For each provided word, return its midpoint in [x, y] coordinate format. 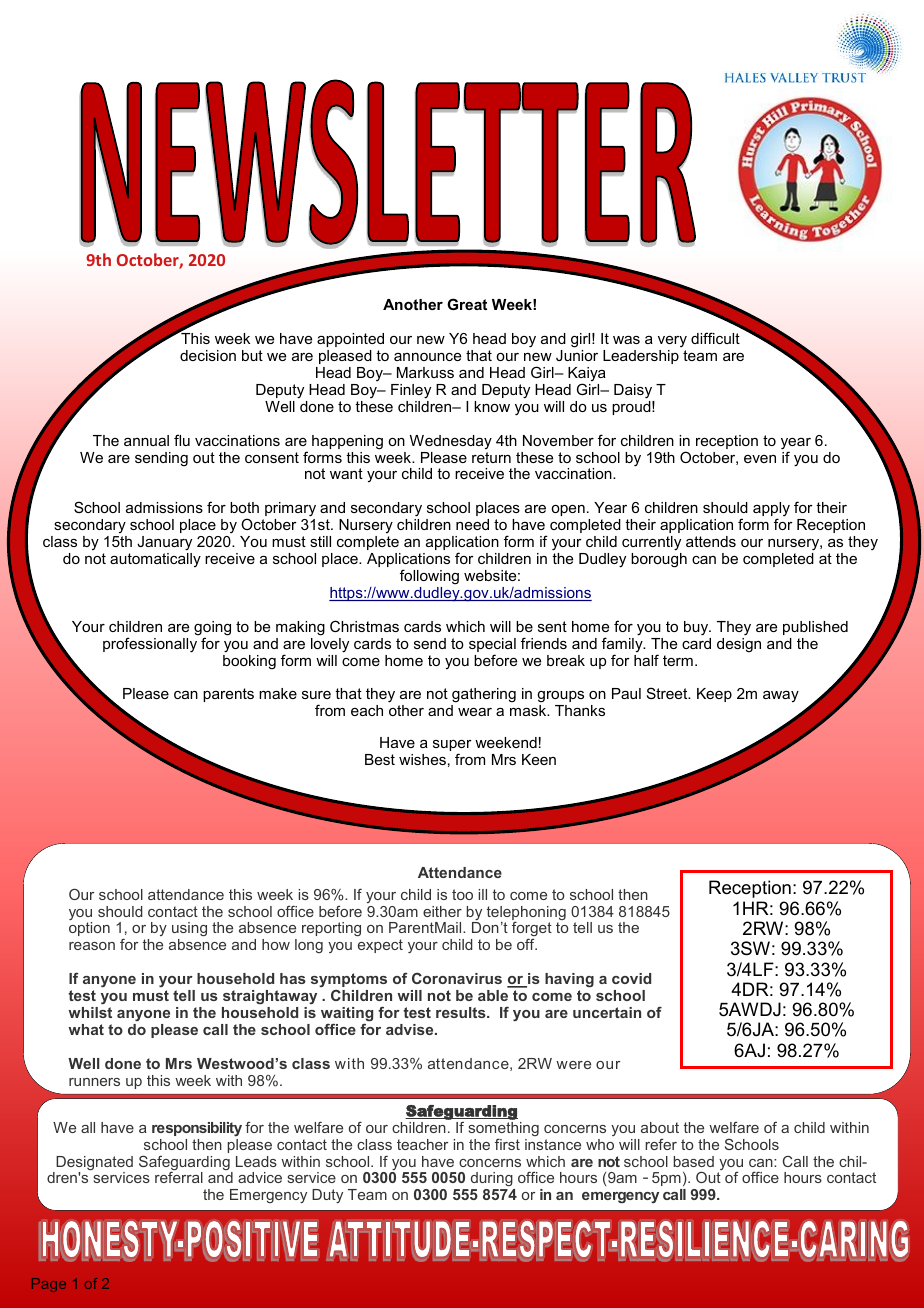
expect [380, 946]
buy [697, 628]
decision [208, 355]
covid [631, 978]
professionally [151, 644]
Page [49, 1285]
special [492, 646]
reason [92, 946]
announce [427, 357]
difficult [715, 338]
